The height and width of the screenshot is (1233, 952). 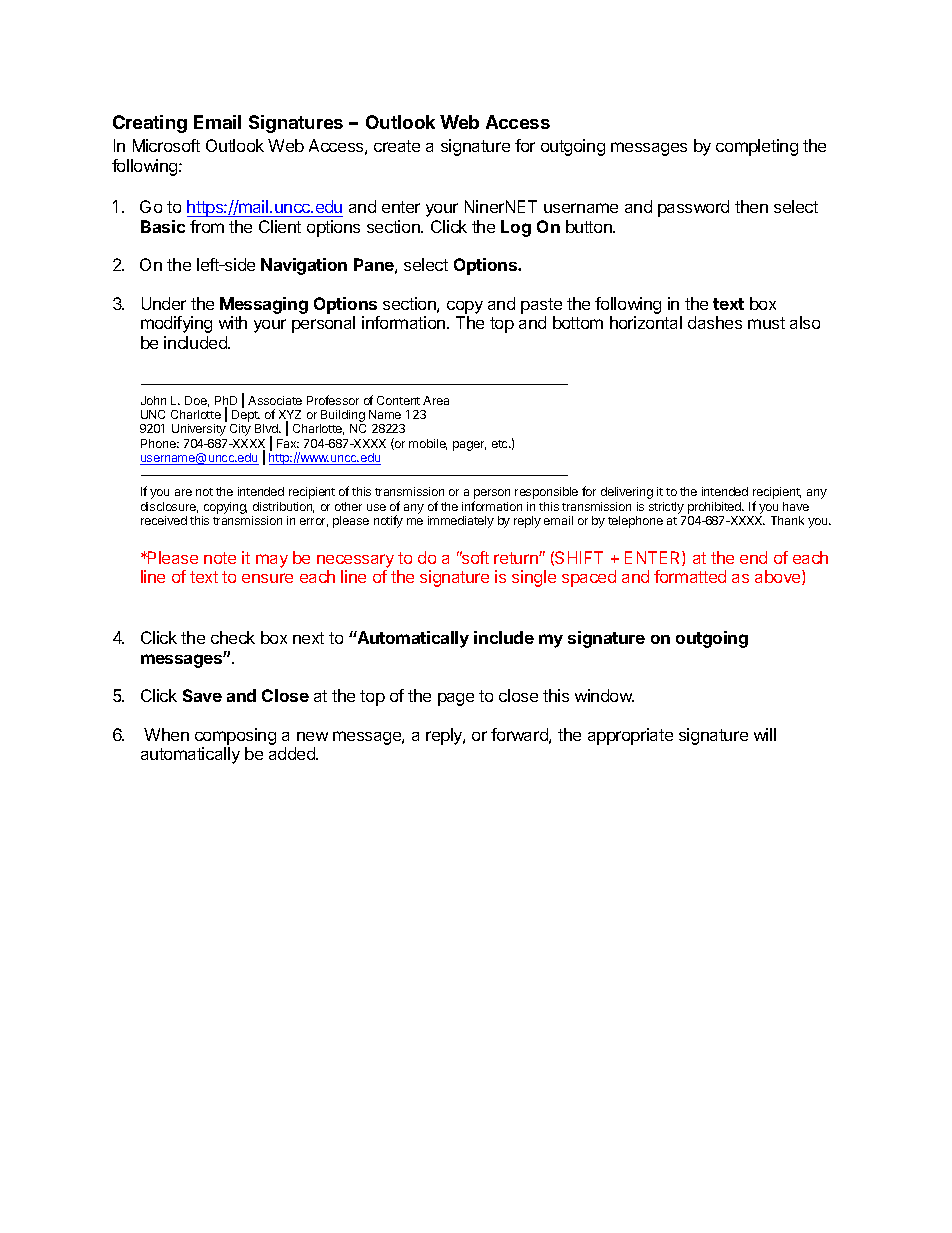 I want to click on window, so click(x=604, y=695).
